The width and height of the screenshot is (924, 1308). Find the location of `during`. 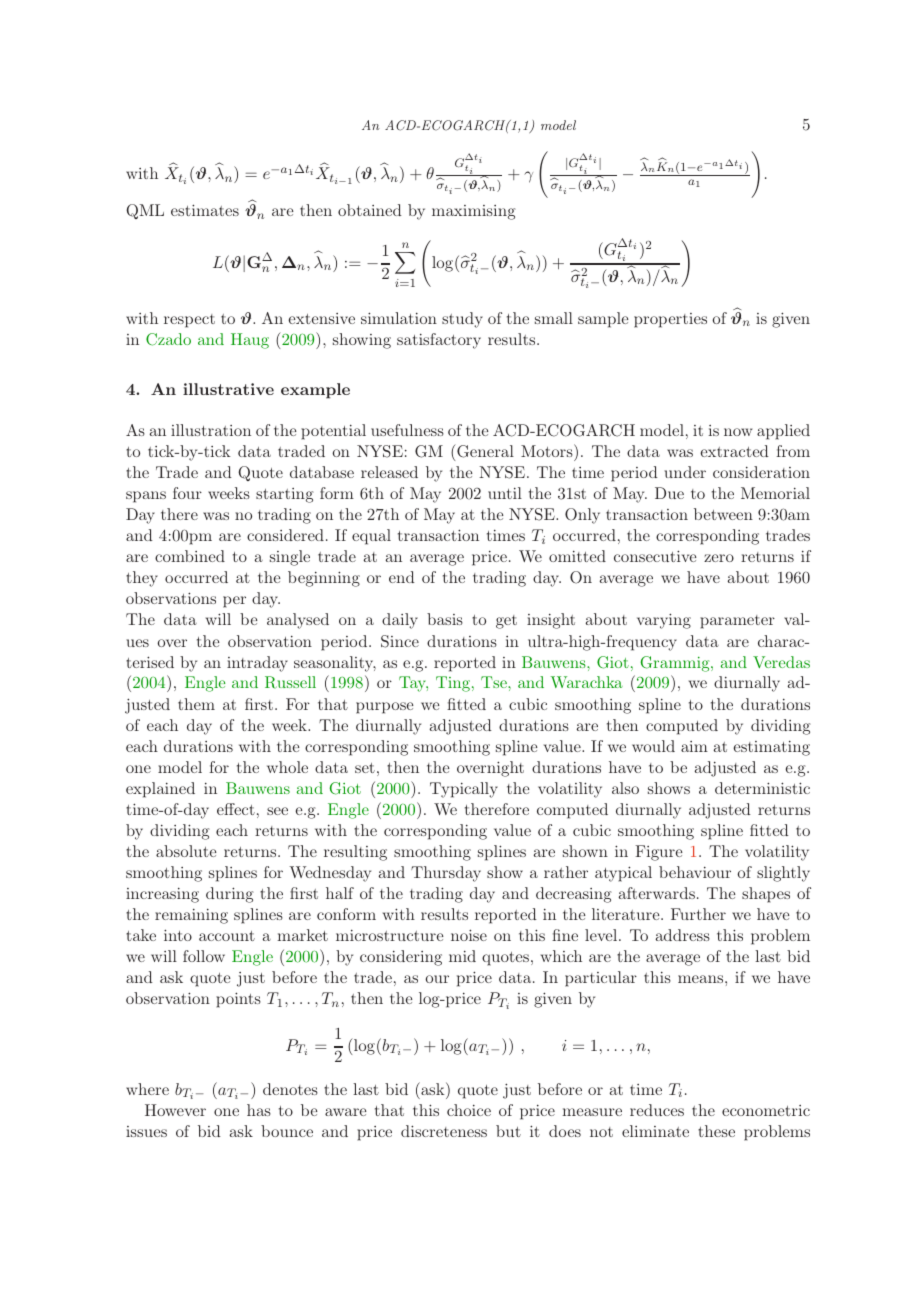

during is located at coordinates (230, 895).
